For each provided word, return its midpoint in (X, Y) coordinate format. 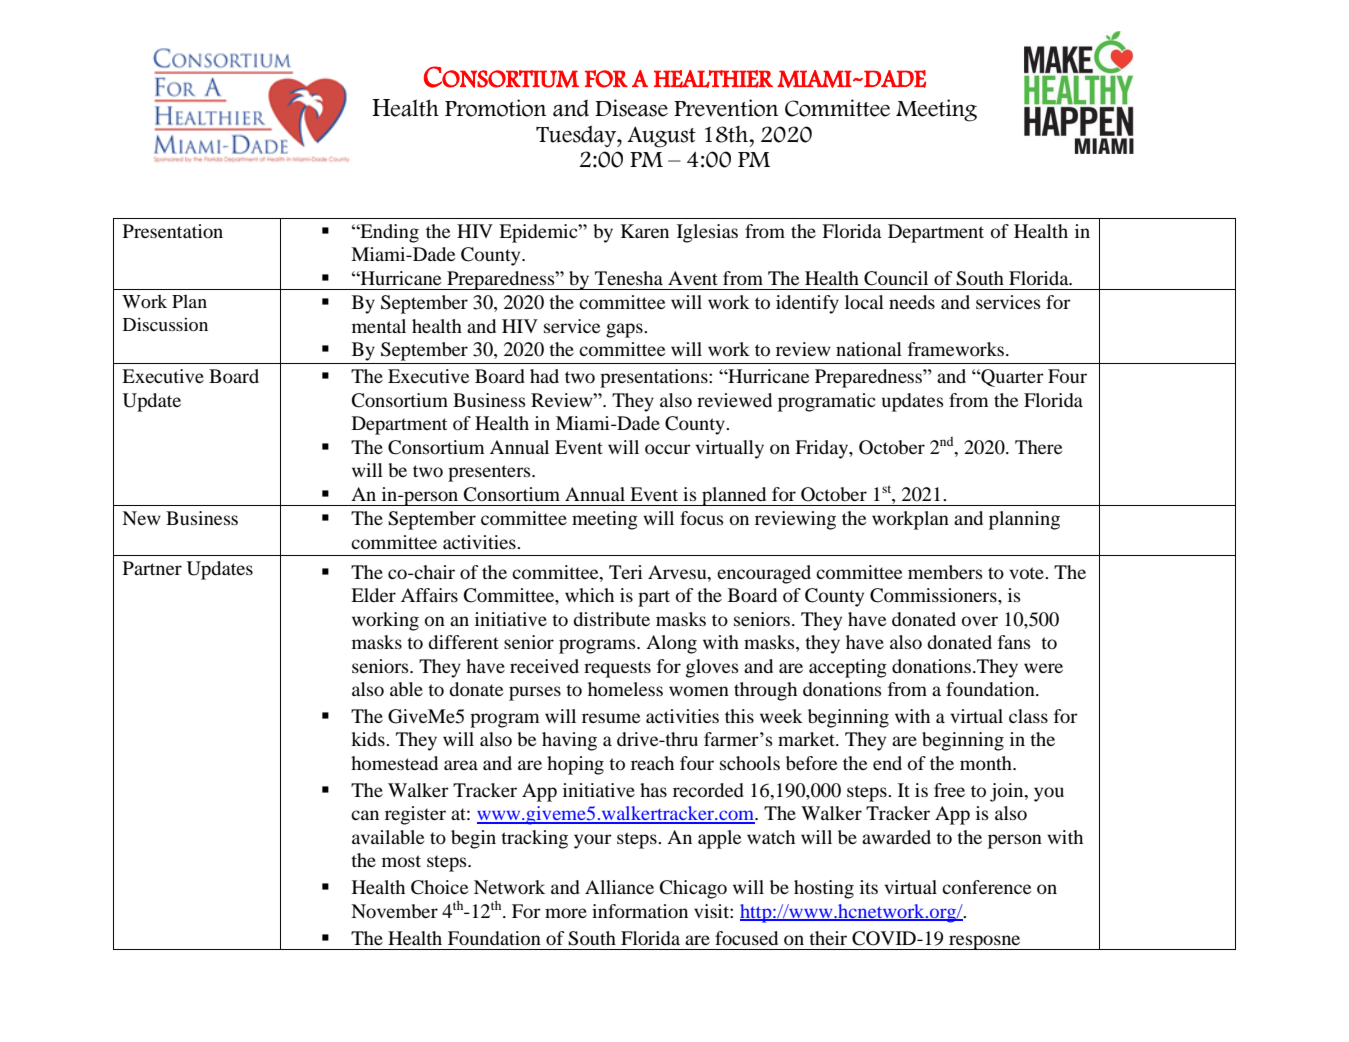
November (394, 911)
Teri (626, 572)
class (1028, 716)
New (141, 518)
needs (912, 302)
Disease (631, 108)
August (661, 137)
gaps (625, 330)
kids (369, 739)
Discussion (165, 324)
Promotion (495, 108)
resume (611, 718)
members (945, 572)
